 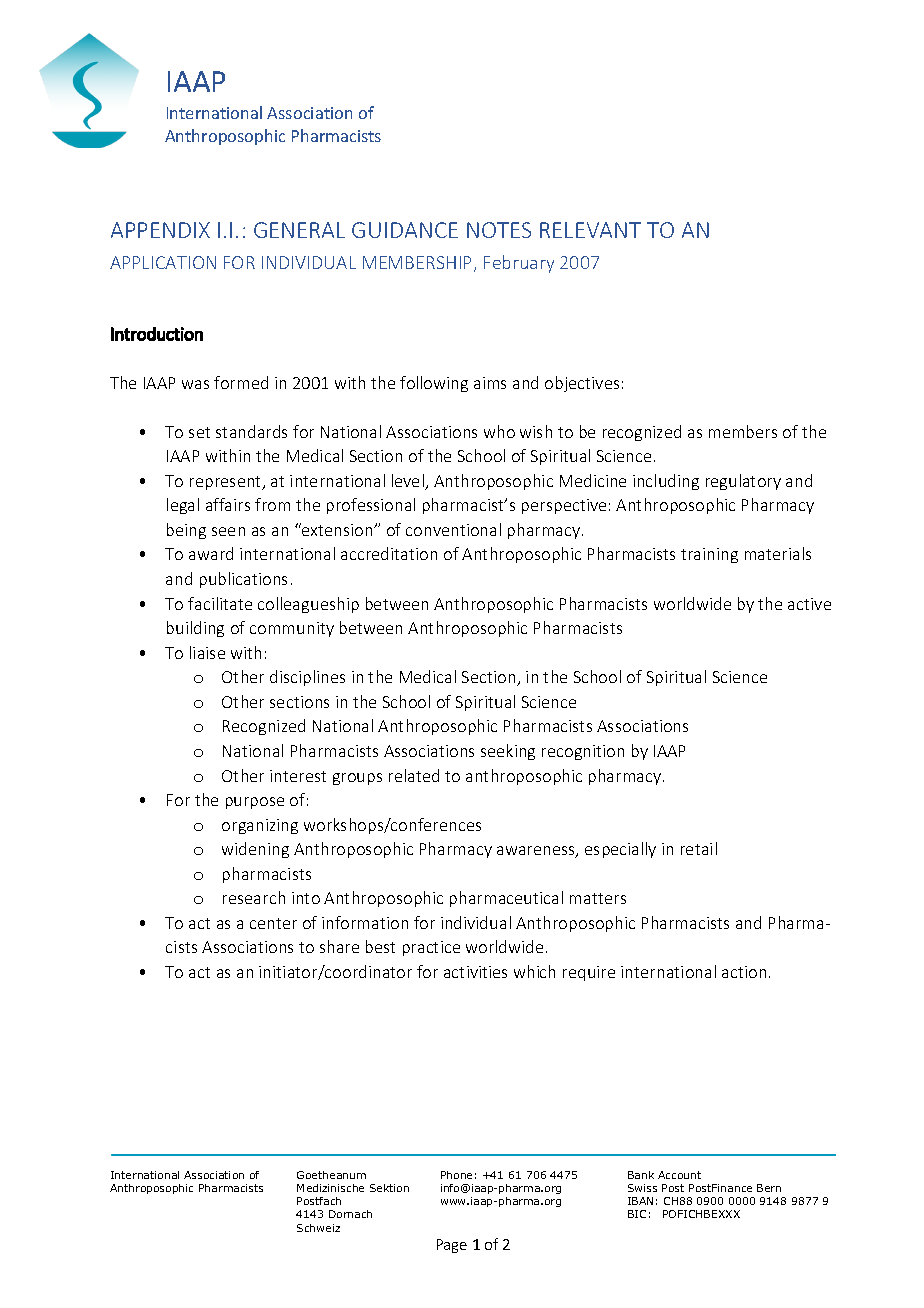 I want to click on RELEVANT, so click(x=590, y=230).
